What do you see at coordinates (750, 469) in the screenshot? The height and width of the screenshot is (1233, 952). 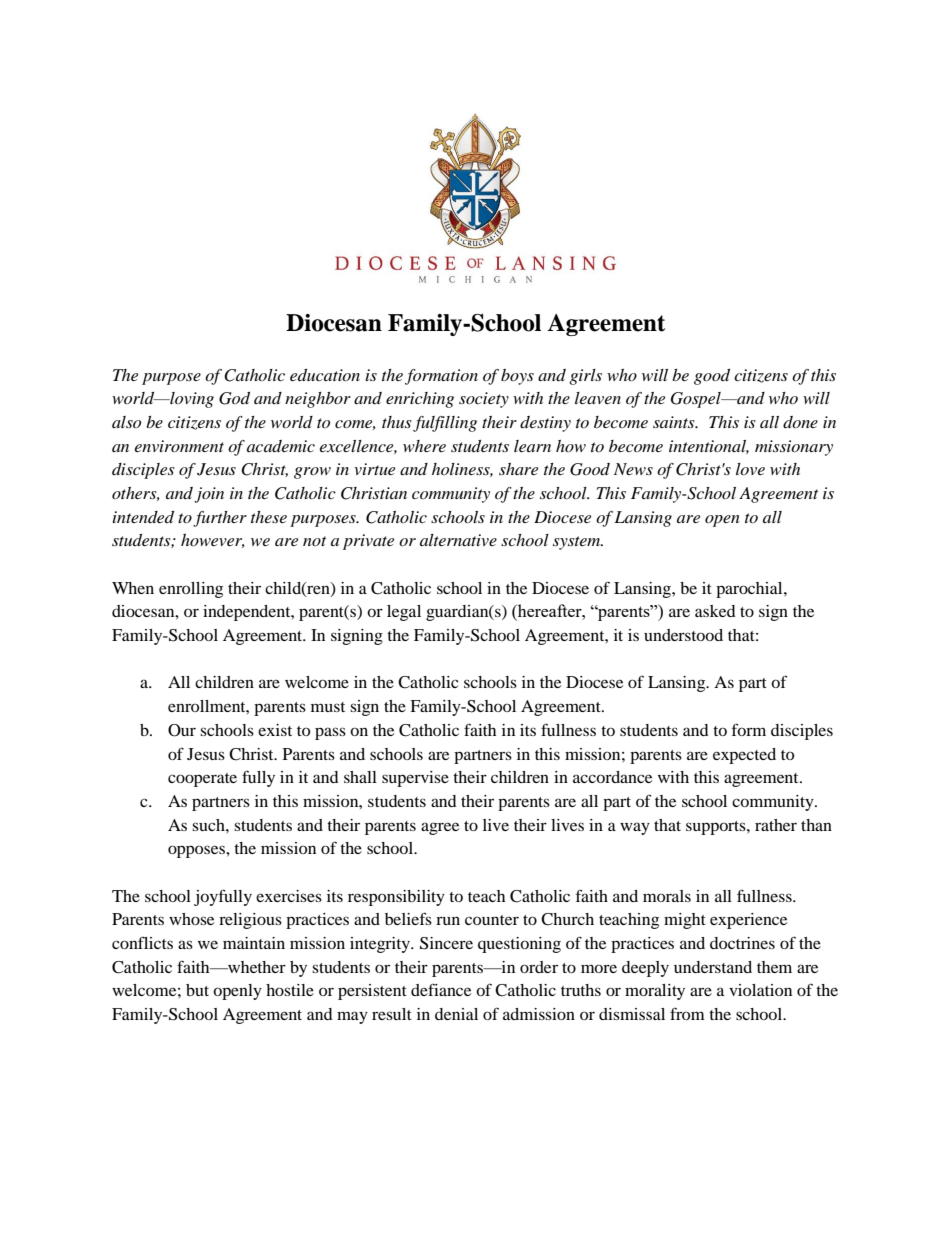 I see `love` at bounding box center [750, 469].
